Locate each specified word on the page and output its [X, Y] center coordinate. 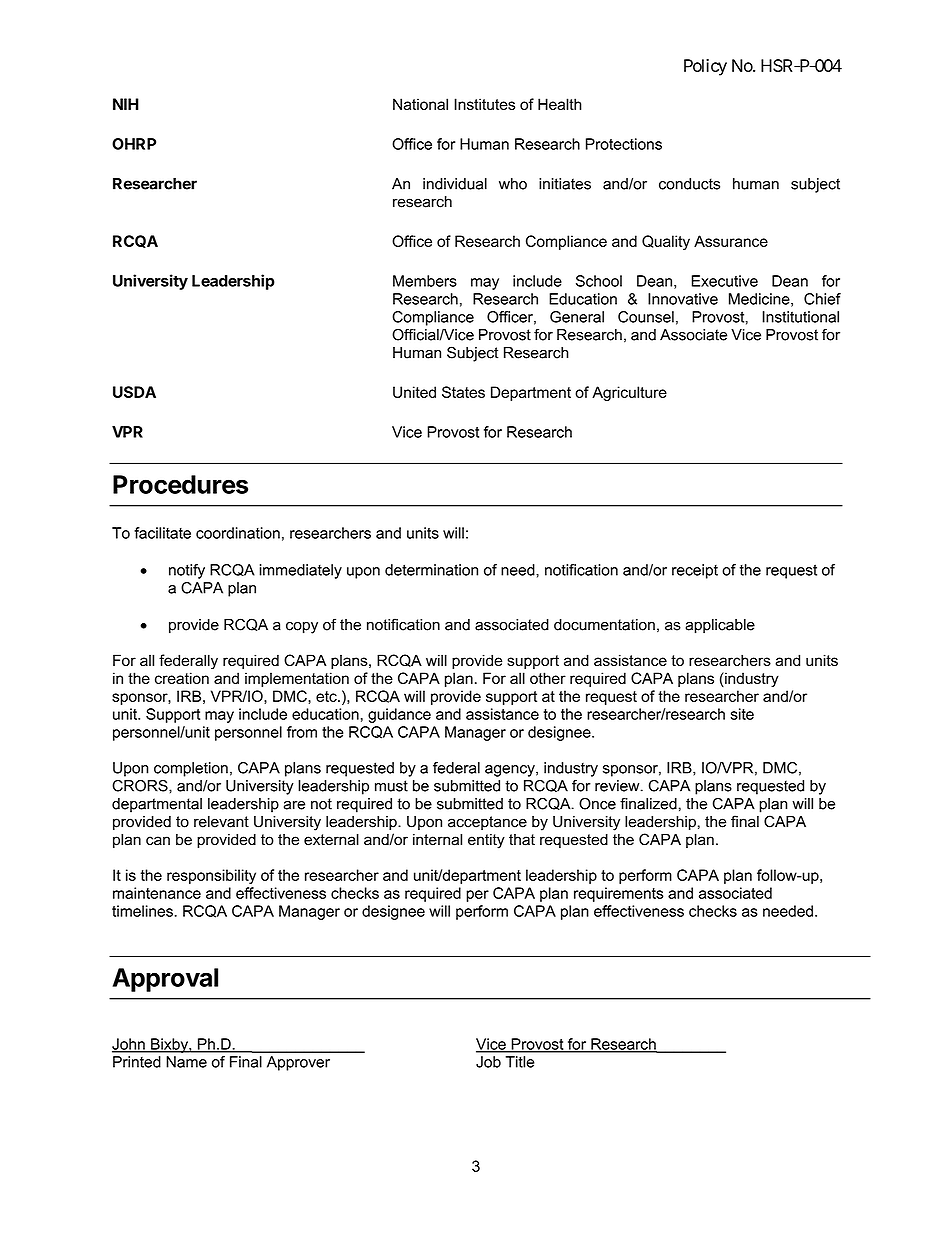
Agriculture [629, 393]
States [463, 392]
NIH [126, 104]
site [742, 714]
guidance [399, 715]
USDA [134, 392]
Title [520, 1062]
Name [186, 1062]
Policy [705, 67]
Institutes [484, 104]
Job [488, 1062]
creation [182, 678]
